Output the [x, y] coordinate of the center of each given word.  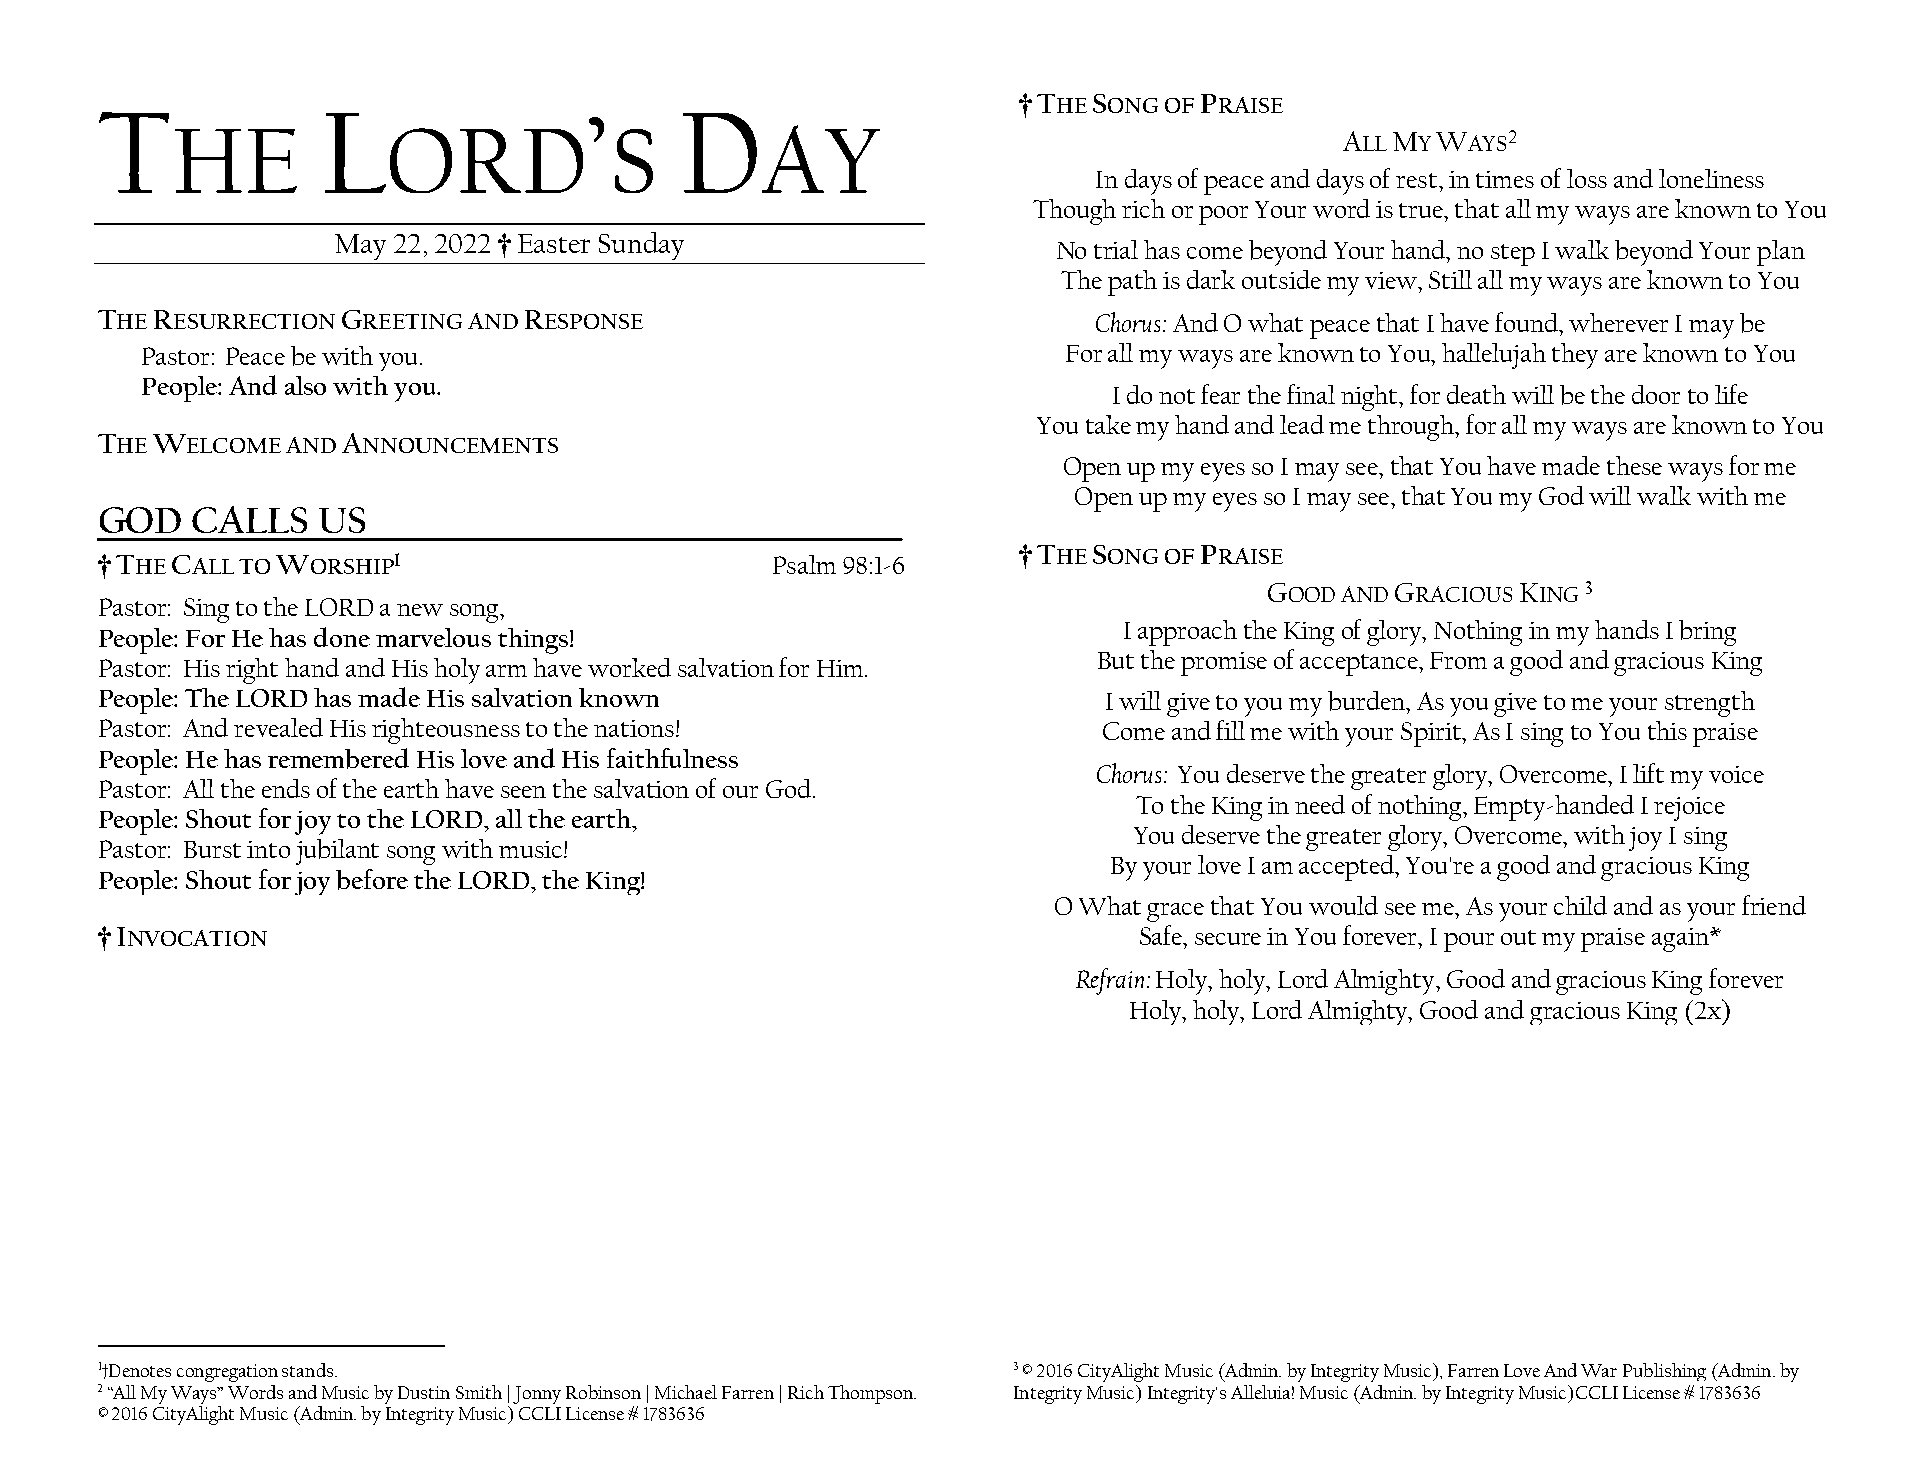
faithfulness [672, 758]
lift [1648, 773]
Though [1074, 212]
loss [1587, 178]
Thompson [871, 1394]
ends [286, 788]
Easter [554, 243]
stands [307, 1370]
